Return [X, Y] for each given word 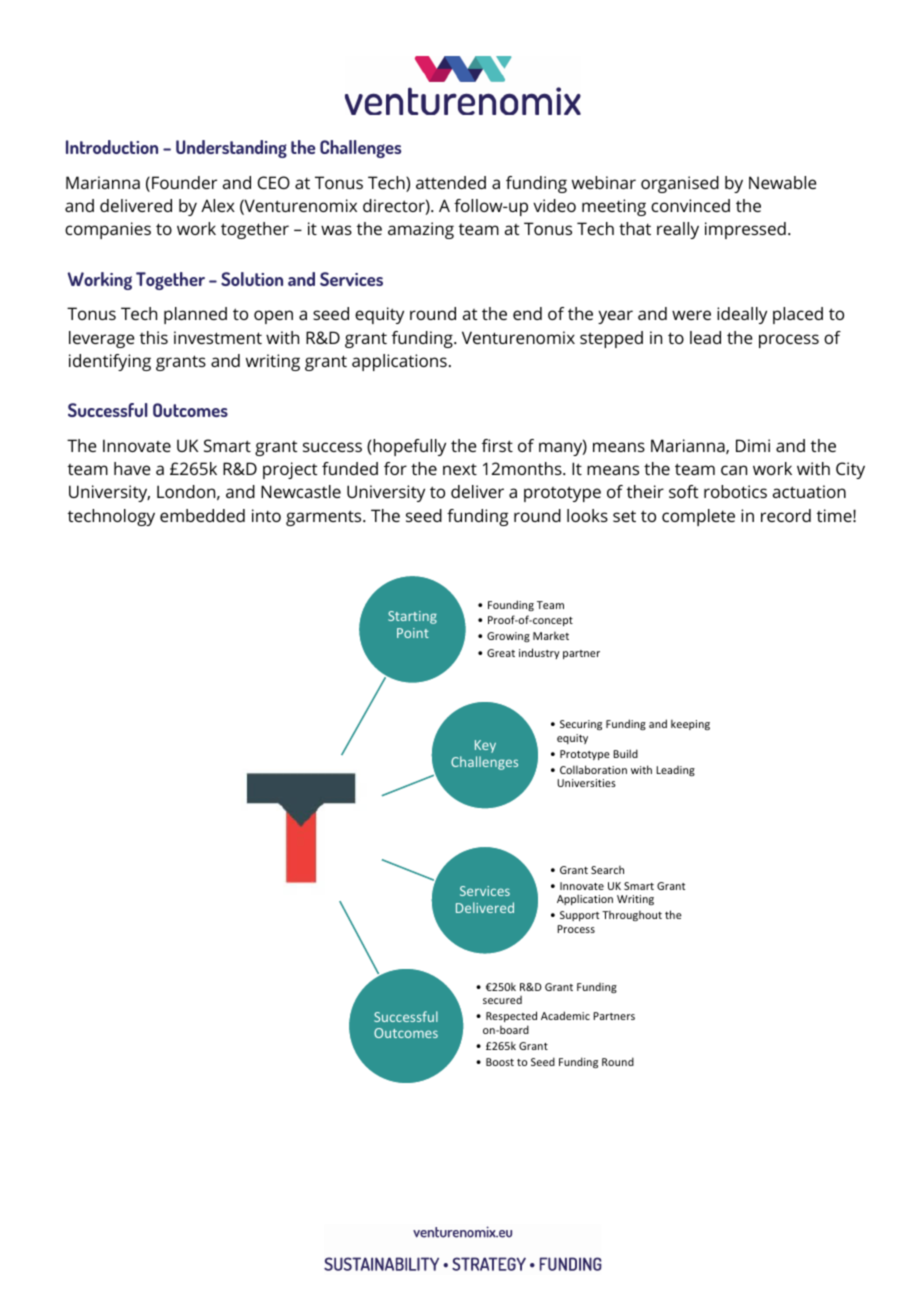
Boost [500, 1062]
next [460, 469]
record [786, 515]
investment [218, 337]
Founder [184, 182]
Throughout [632, 915]
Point [413, 633]
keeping [690, 724]
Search [607, 869]
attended [451, 182]
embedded [202, 515]
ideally [742, 315]
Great [501, 653]
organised [680, 184]
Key [485, 746]
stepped [611, 339]
